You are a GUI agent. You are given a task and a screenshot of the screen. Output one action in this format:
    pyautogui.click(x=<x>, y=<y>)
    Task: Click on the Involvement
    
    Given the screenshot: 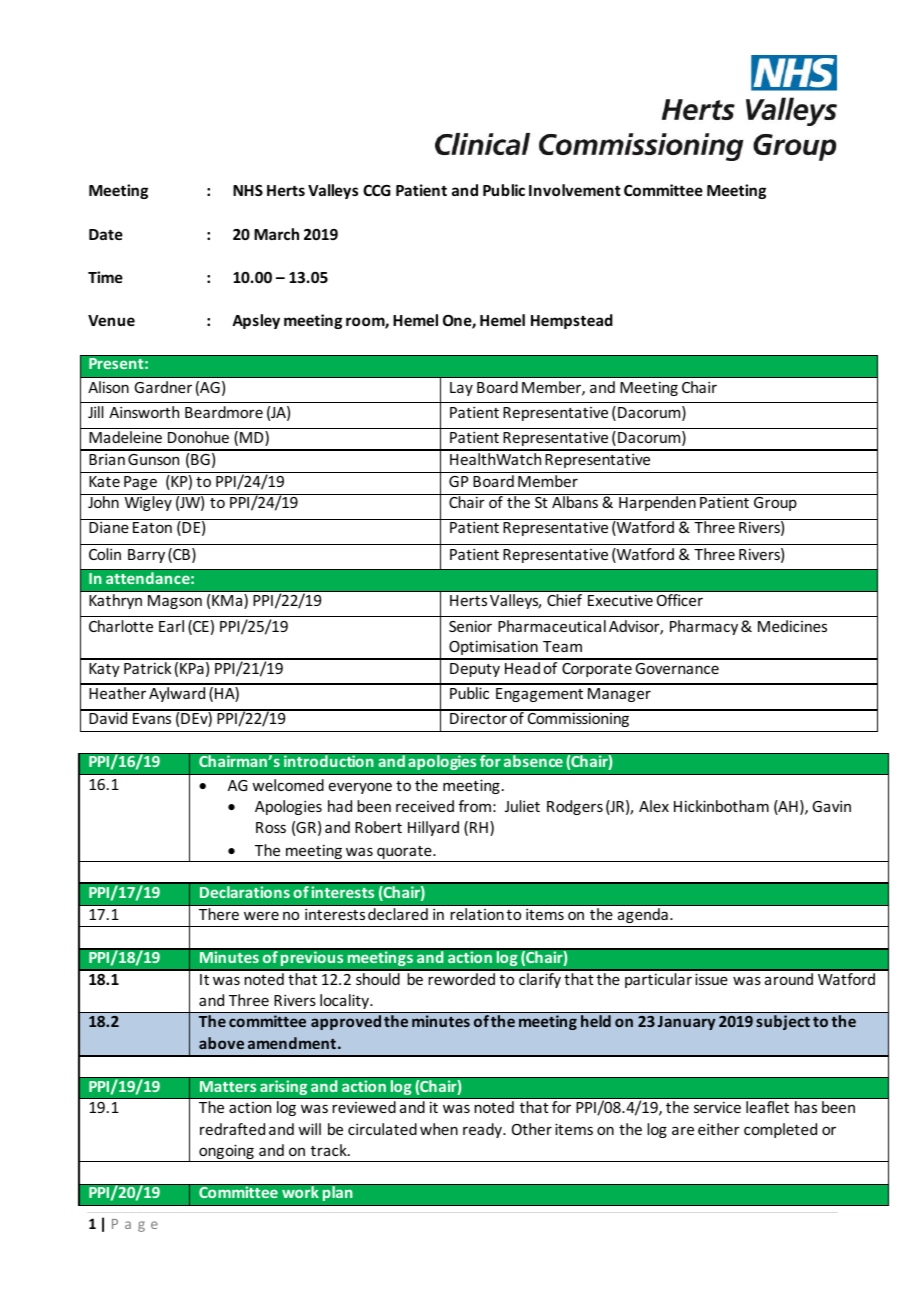 What is the action you would take?
    pyautogui.click(x=575, y=190)
